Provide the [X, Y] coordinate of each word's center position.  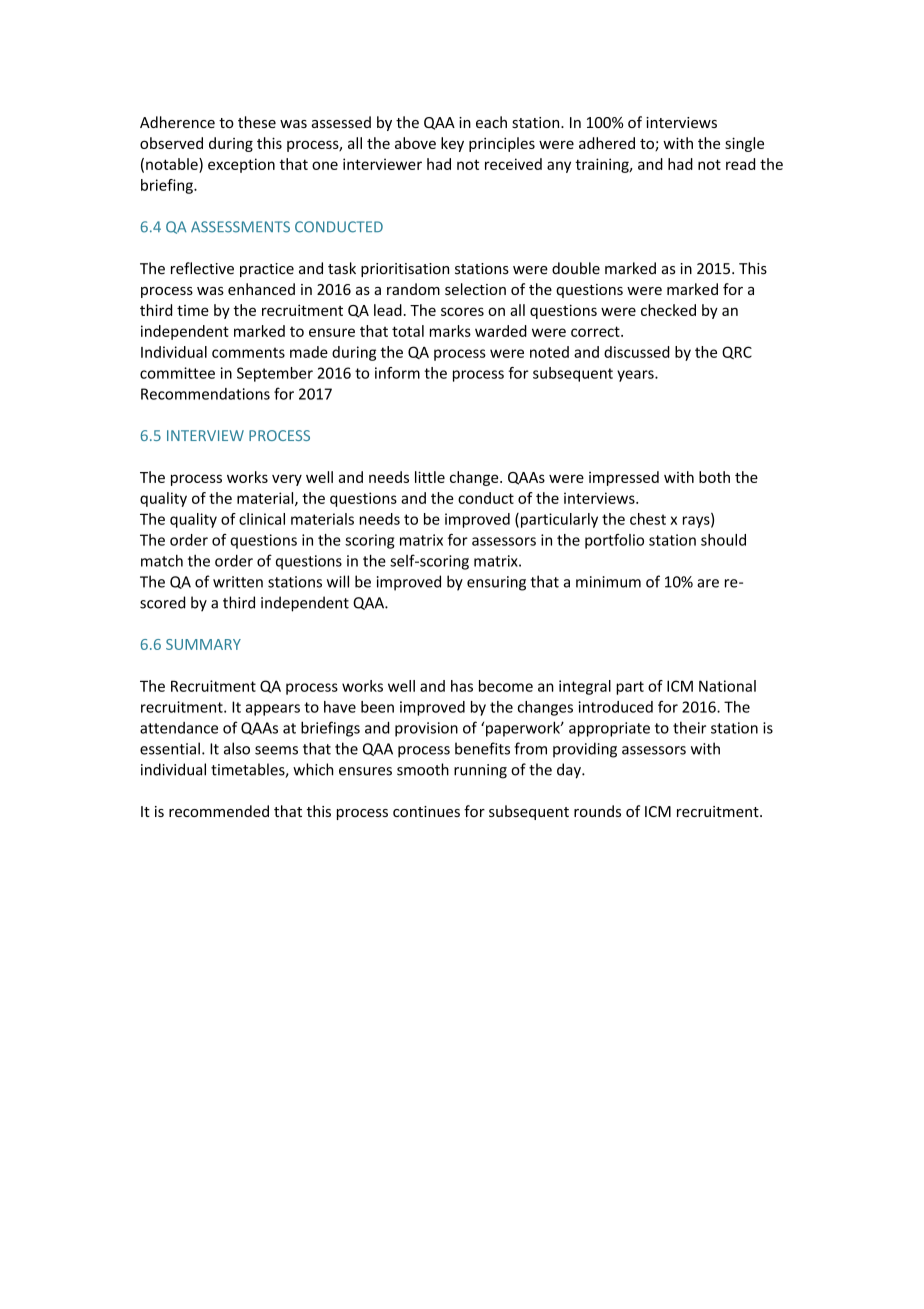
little [430, 477]
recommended [219, 811]
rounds [597, 811]
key [452, 144]
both [714, 477]
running [480, 771]
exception [241, 165]
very [287, 480]
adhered [607, 143]
